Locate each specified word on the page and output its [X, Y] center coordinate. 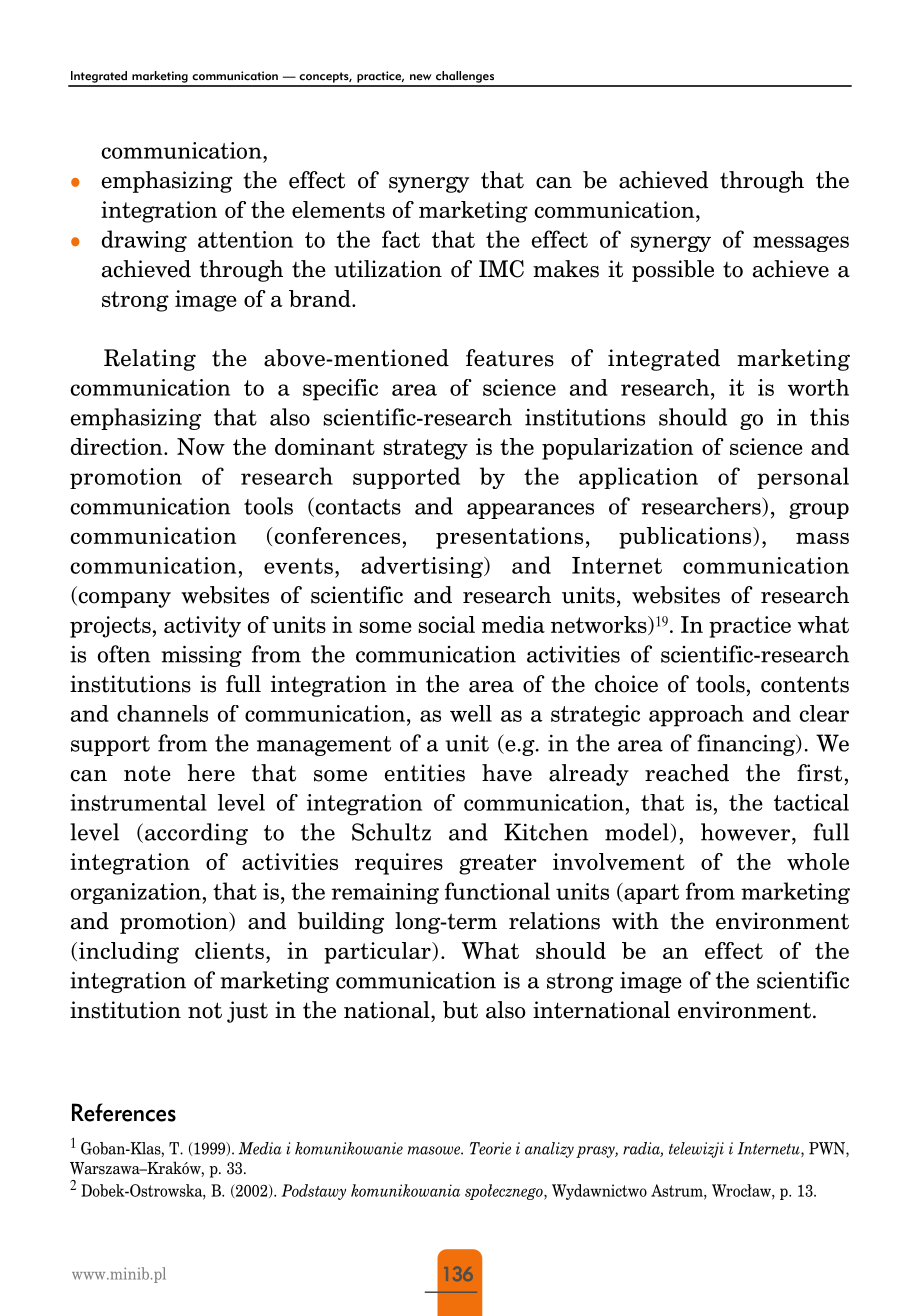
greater [498, 864]
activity [202, 627]
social [447, 624]
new [421, 77]
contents [805, 684]
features [510, 358]
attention [245, 239]
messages [801, 244]
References [124, 1112]
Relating [150, 360]
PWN [828, 1149]
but [460, 1010]
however [747, 832]
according [195, 834]
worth [818, 387]
